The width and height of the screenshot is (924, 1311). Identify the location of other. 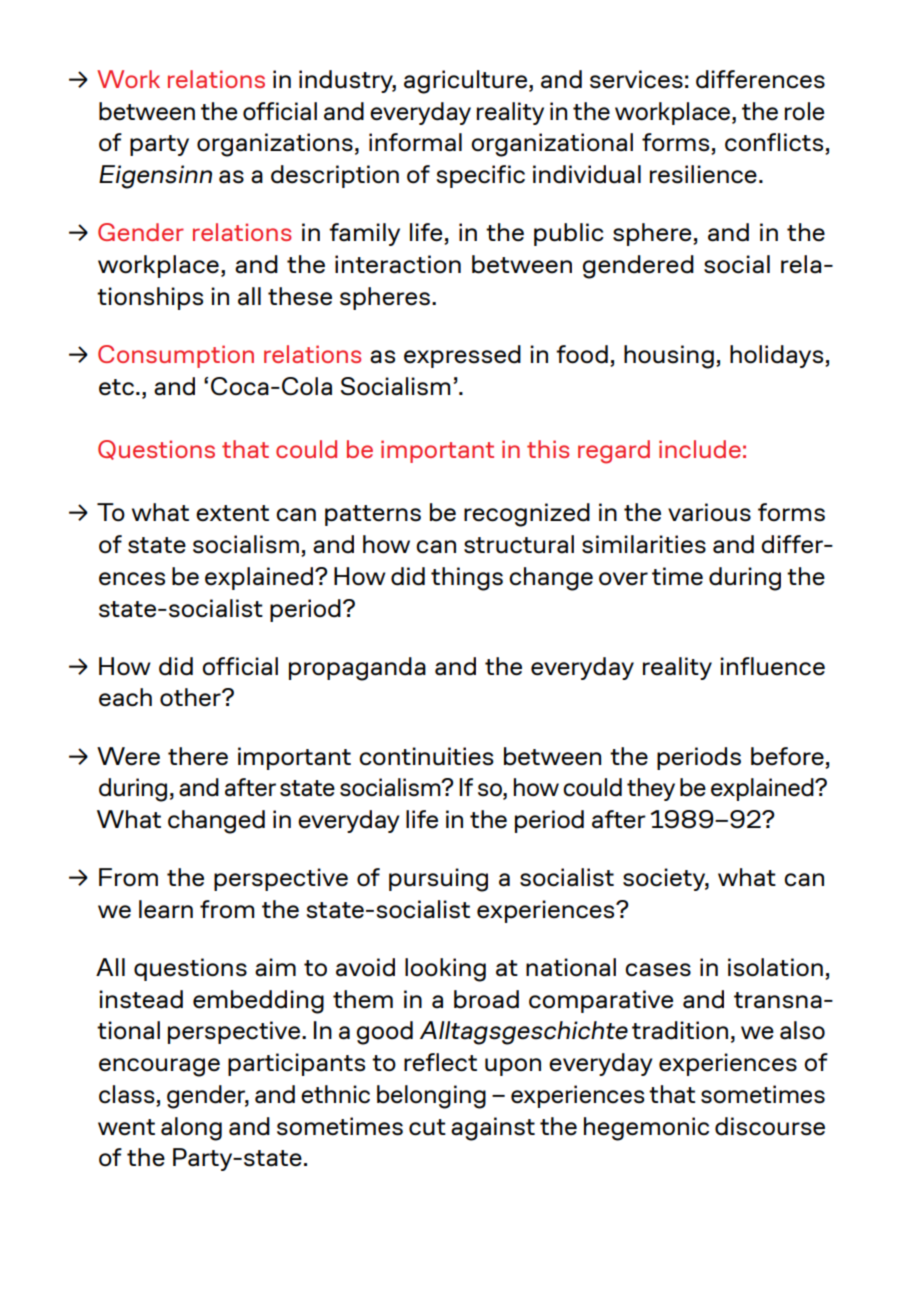
(191, 697).
